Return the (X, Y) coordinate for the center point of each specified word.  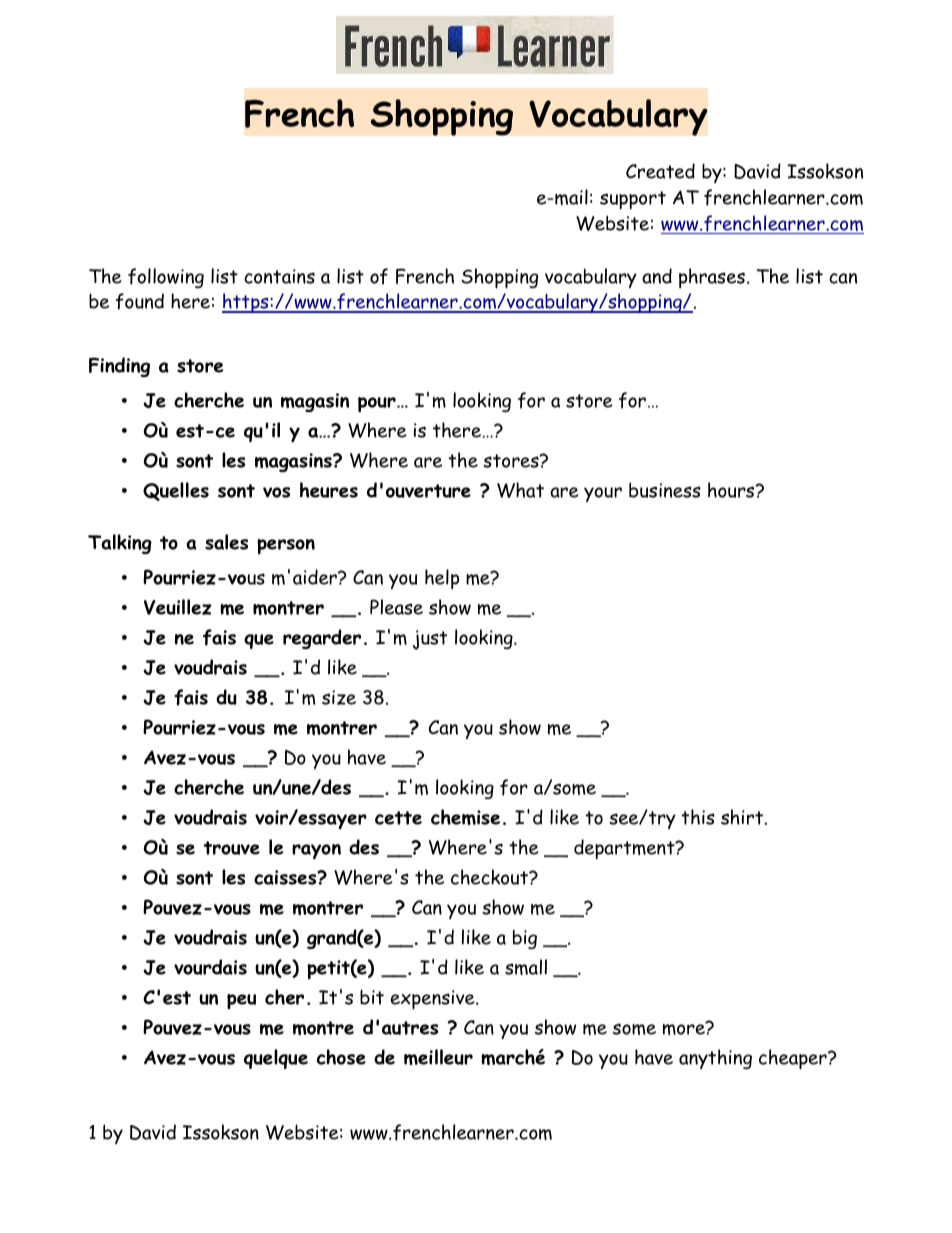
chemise (465, 817)
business (665, 490)
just (430, 640)
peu (241, 1001)
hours (732, 490)
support (633, 200)
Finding (119, 367)
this (698, 817)
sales (226, 542)
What (520, 490)
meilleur (438, 1057)
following (166, 278)
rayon (316, 852)
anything (715, 1059)
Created (660, 171)
